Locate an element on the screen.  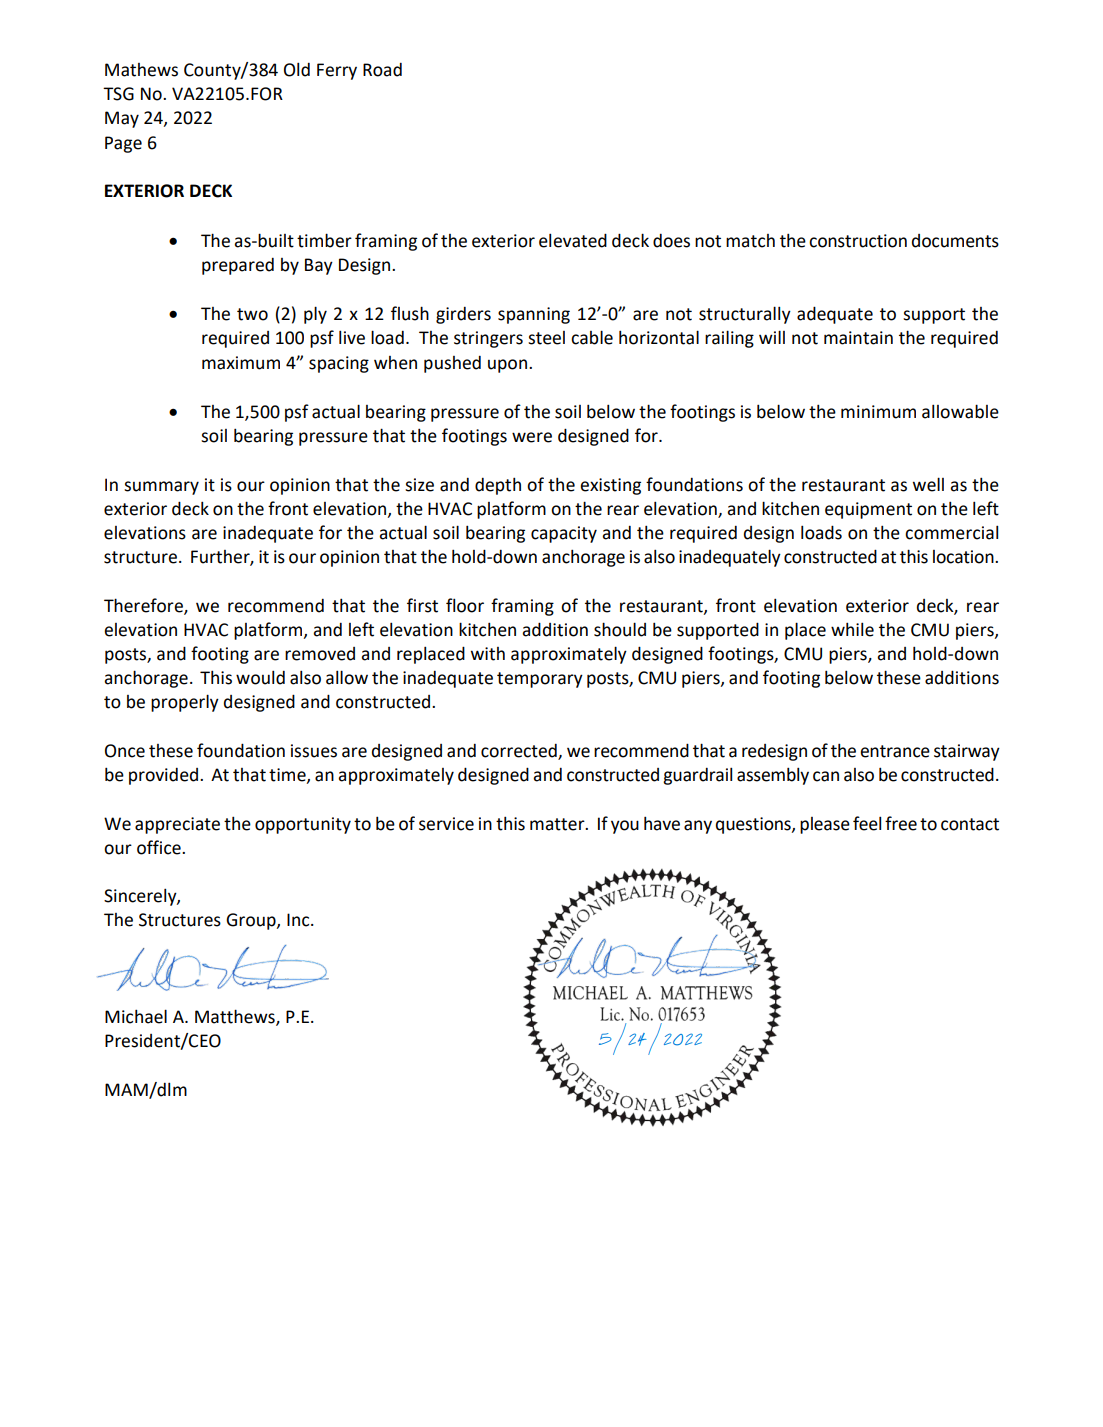
maintain is located at coordinates (858, 338).
